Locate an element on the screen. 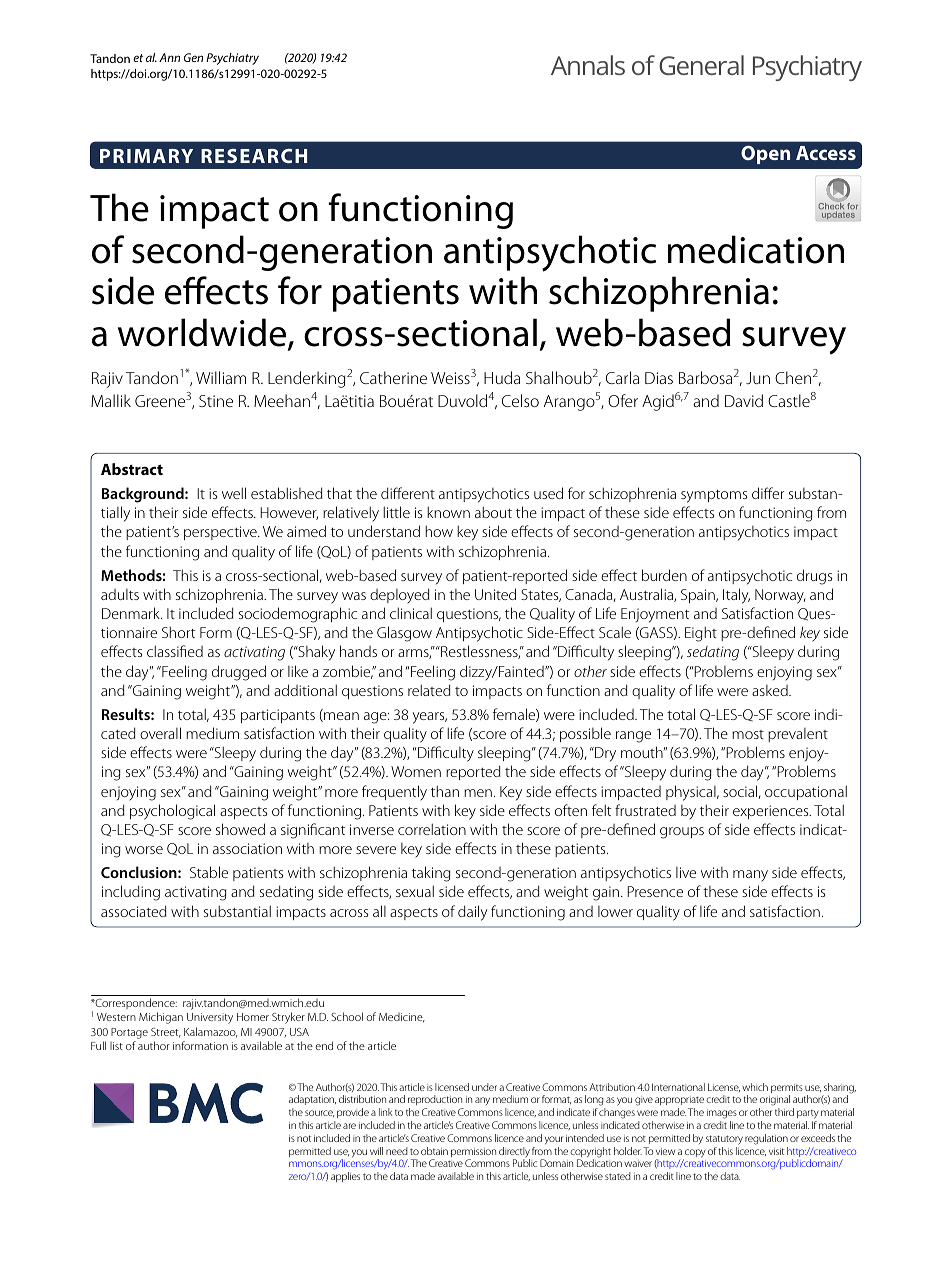 The height and width of the screenshot is (1265, 952). Denmark is located at coordinates (132, 613).
